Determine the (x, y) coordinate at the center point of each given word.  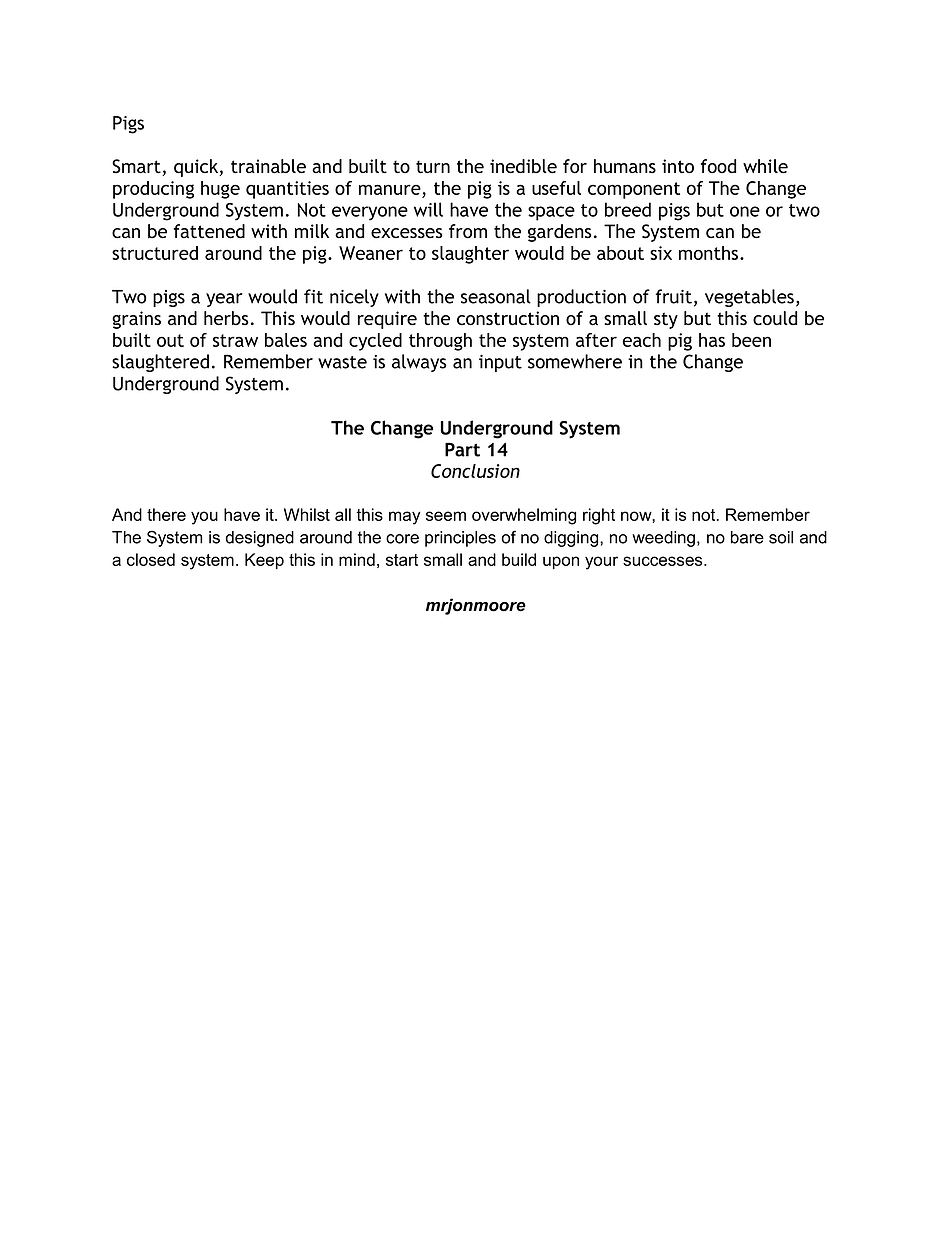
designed (260, 539)
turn (433, 167)
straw (235, 340)
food (718, 166)
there (166, 514)
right (599, 516)
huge (220, 190)
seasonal (496, 296)
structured (155, 253)
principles (460, 539)
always (419, 363)
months (710, 253)
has (712, 340)
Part (462, 449)
